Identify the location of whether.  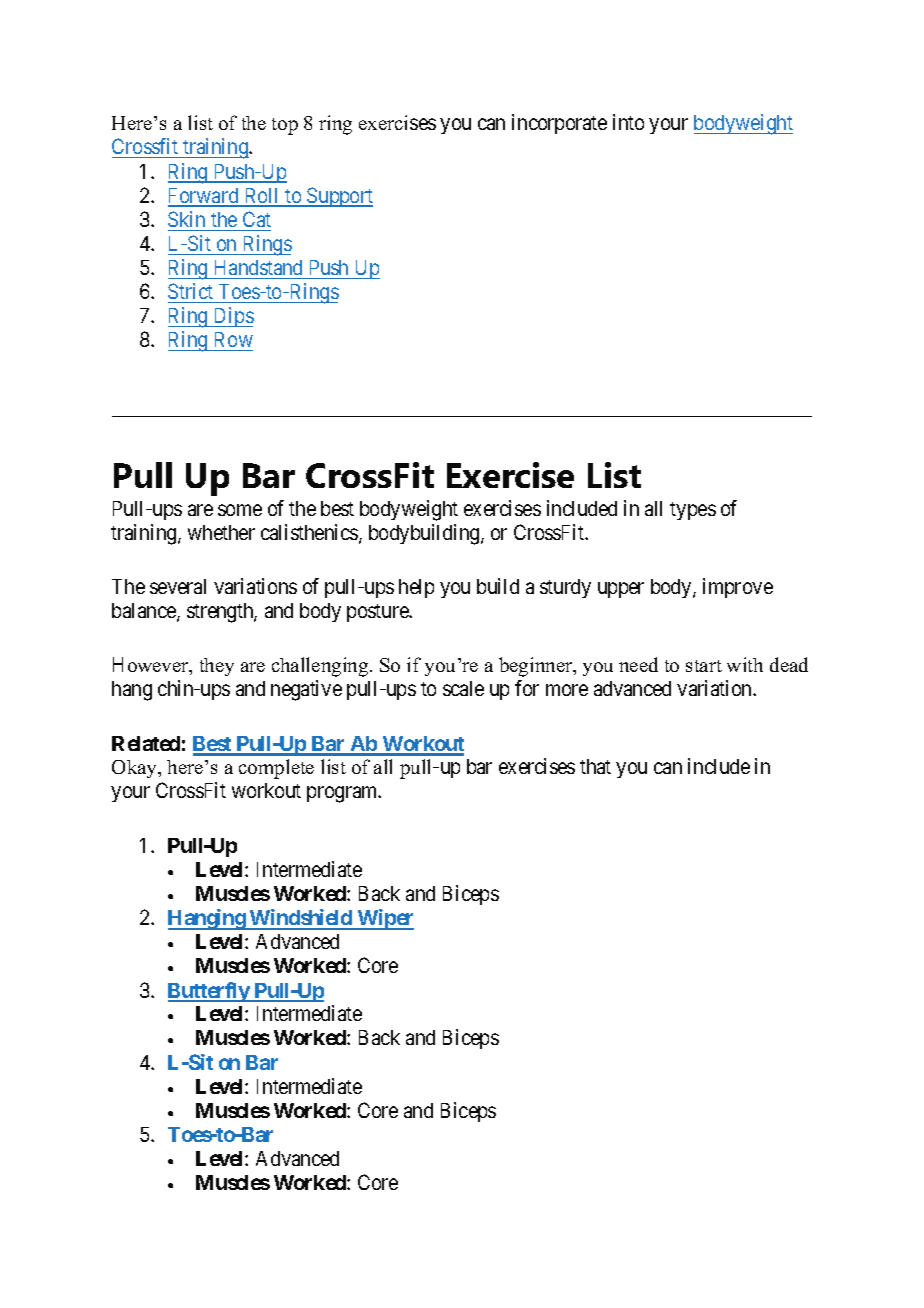
(221, 532).
